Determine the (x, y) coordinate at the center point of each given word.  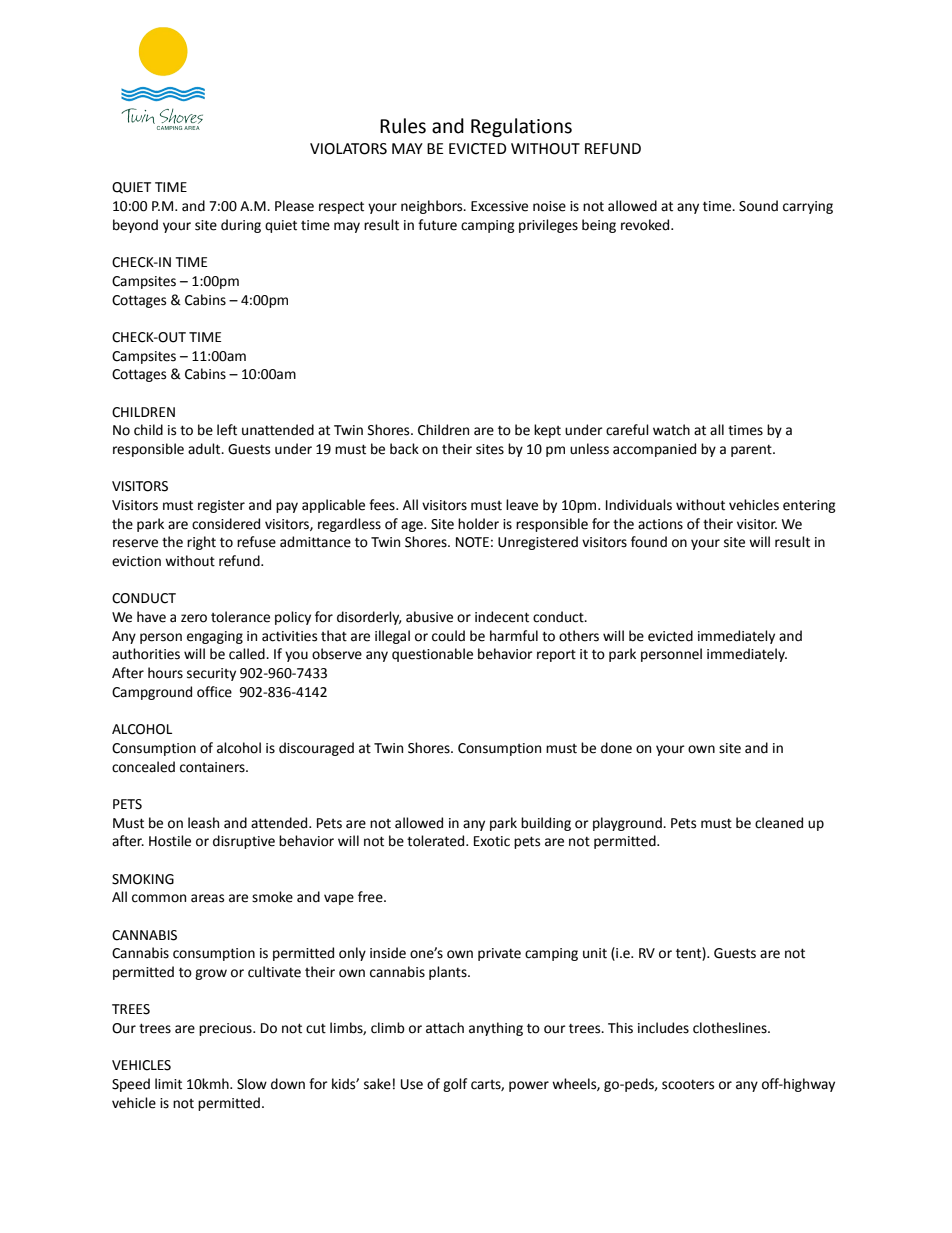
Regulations (521, 127)
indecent (502, 617)
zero (194, 618)
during (241, 226)
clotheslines (731, 1028)
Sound (758, 206)
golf (455, 1085)
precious (226, 1029)
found (649, 542)
